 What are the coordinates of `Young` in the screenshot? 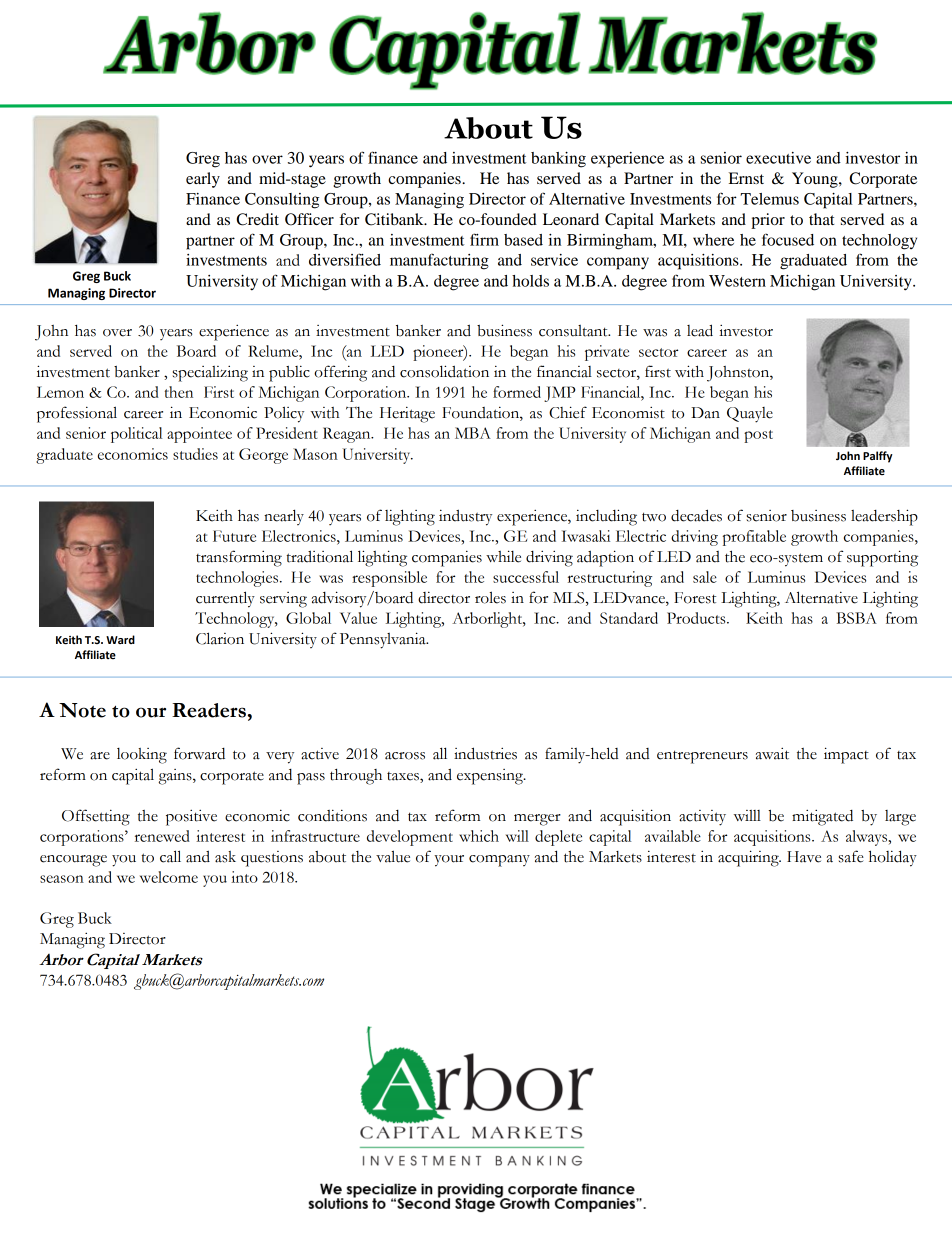 It's located at (816, 180).
